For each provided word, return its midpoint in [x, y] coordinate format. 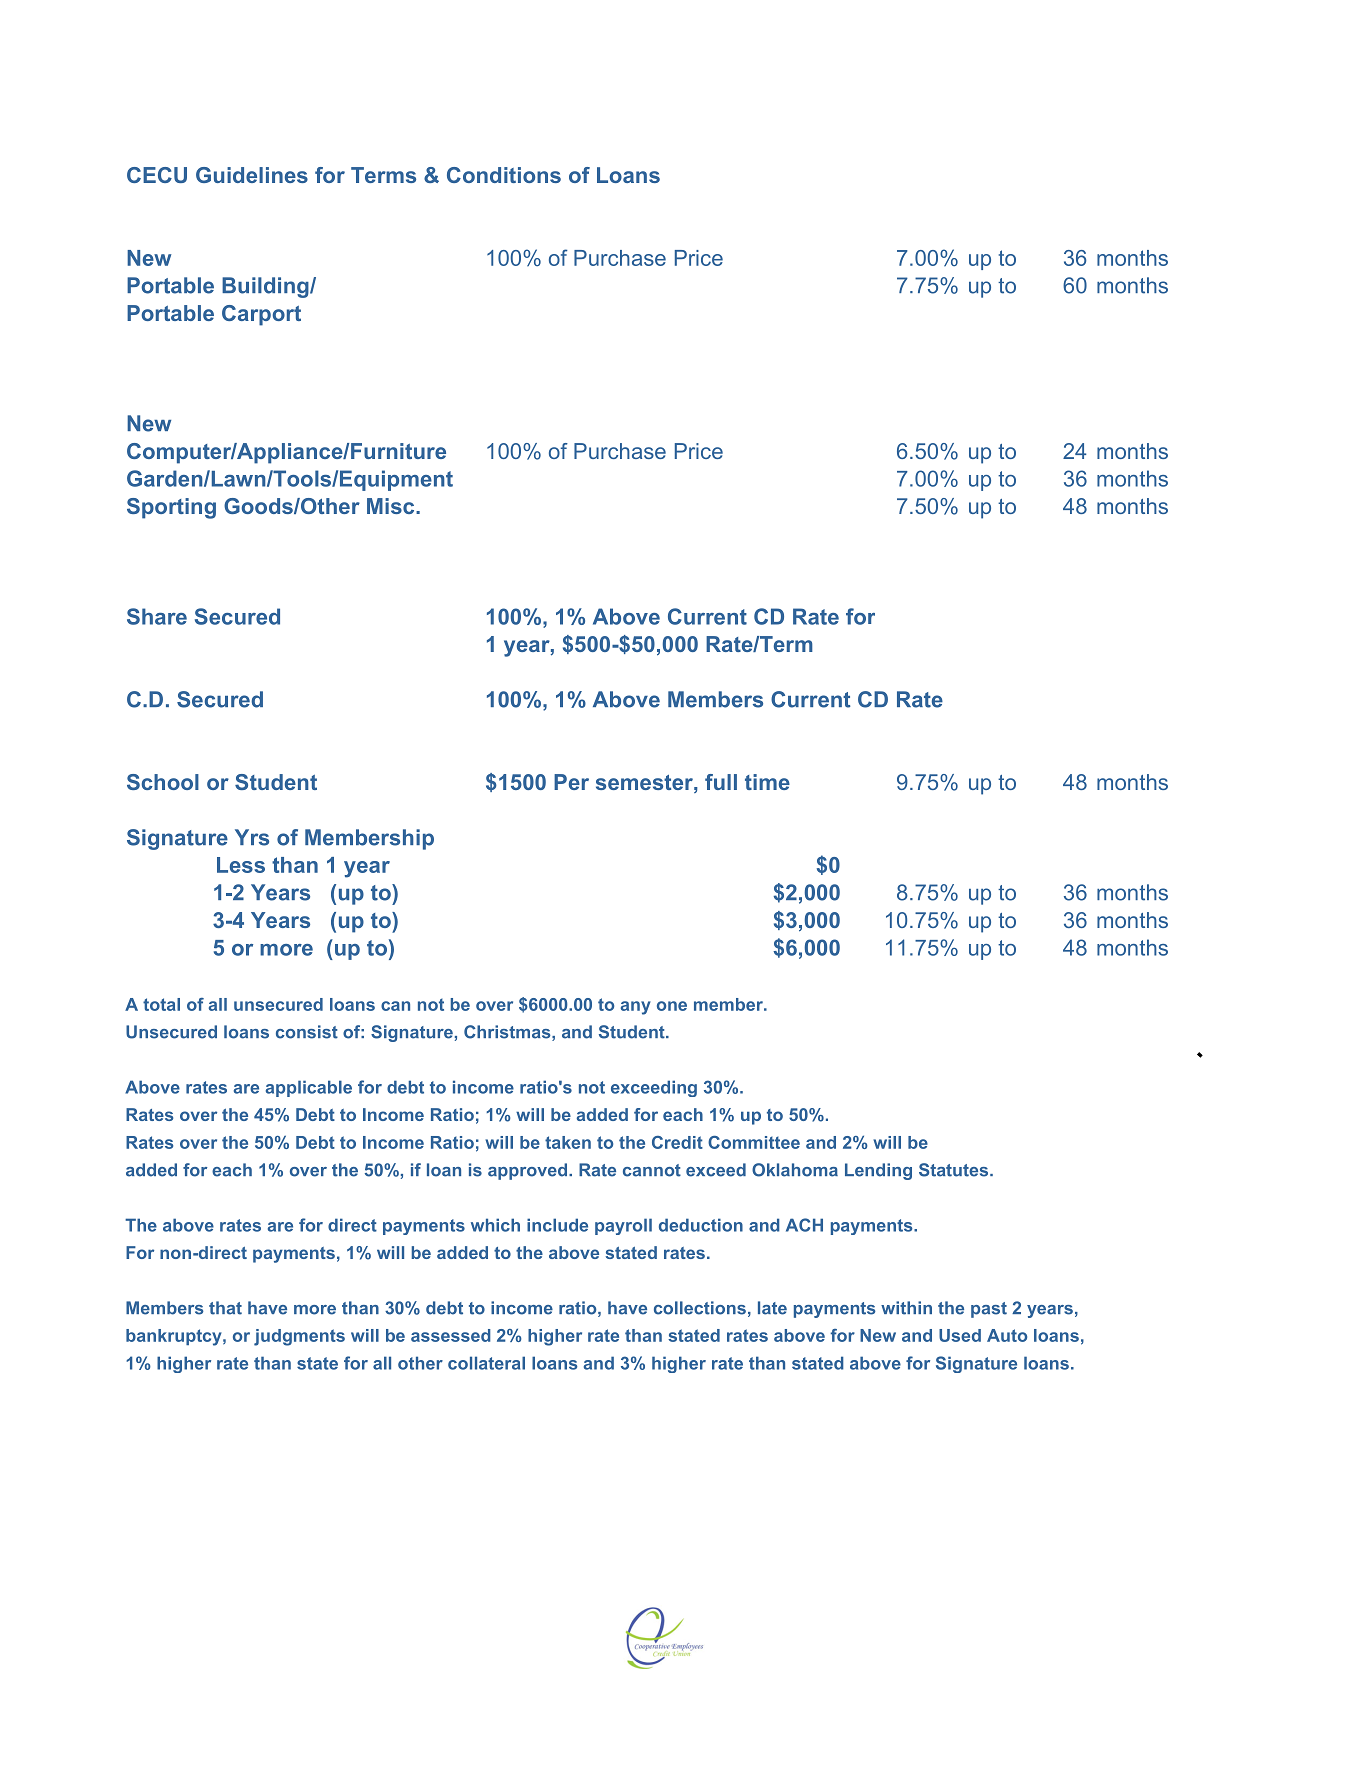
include [557, 1225]
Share [157, 616]
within [906, 1308]
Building [266, 287]
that [225, 1308]
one [672, 1006]
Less [241, 865]
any [636, 1008]
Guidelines [252, 175]
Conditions [504, 175]
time [767, 782]
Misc [392, 506]
